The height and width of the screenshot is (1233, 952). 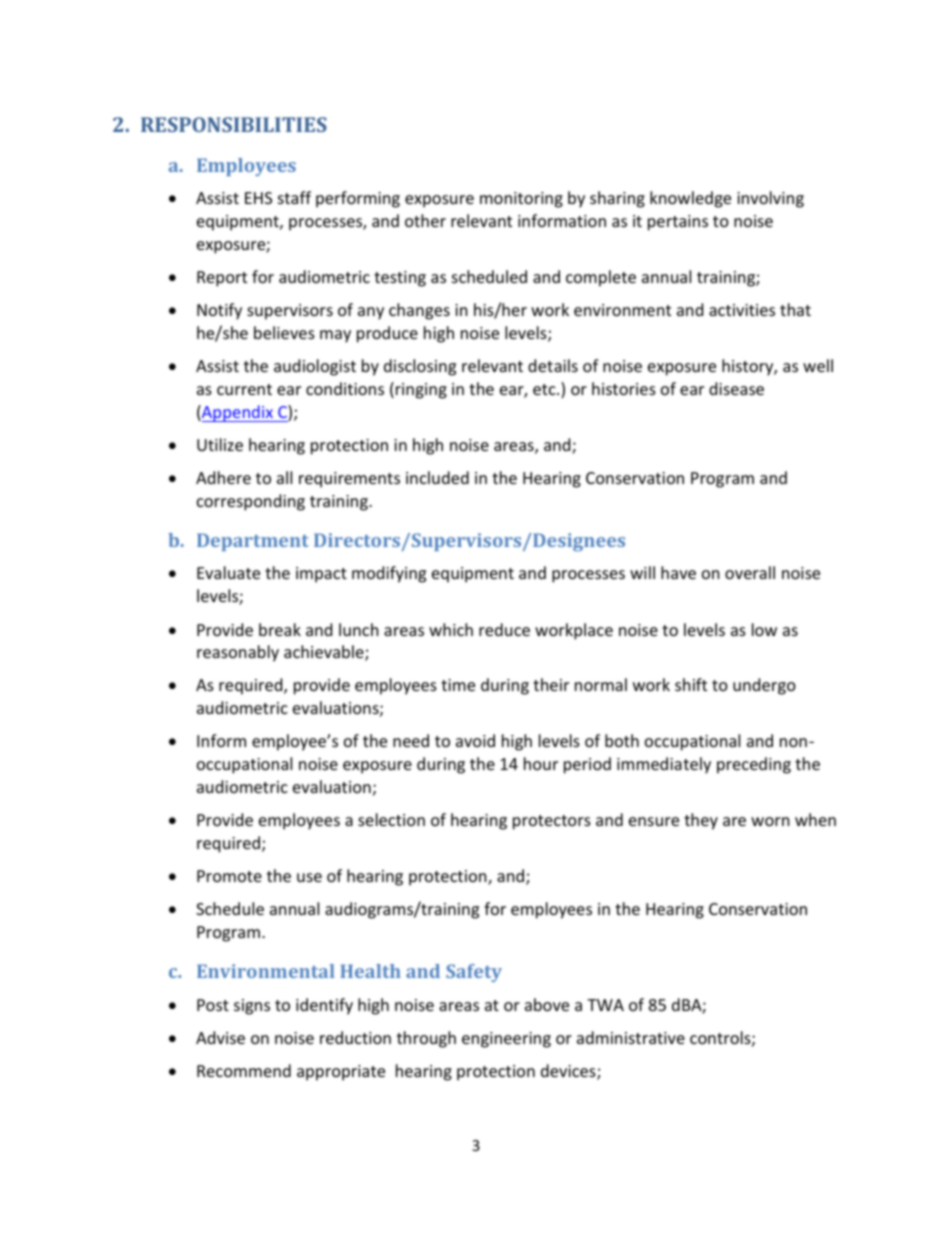 I want to click on believes, so click(x=284, y=332).
